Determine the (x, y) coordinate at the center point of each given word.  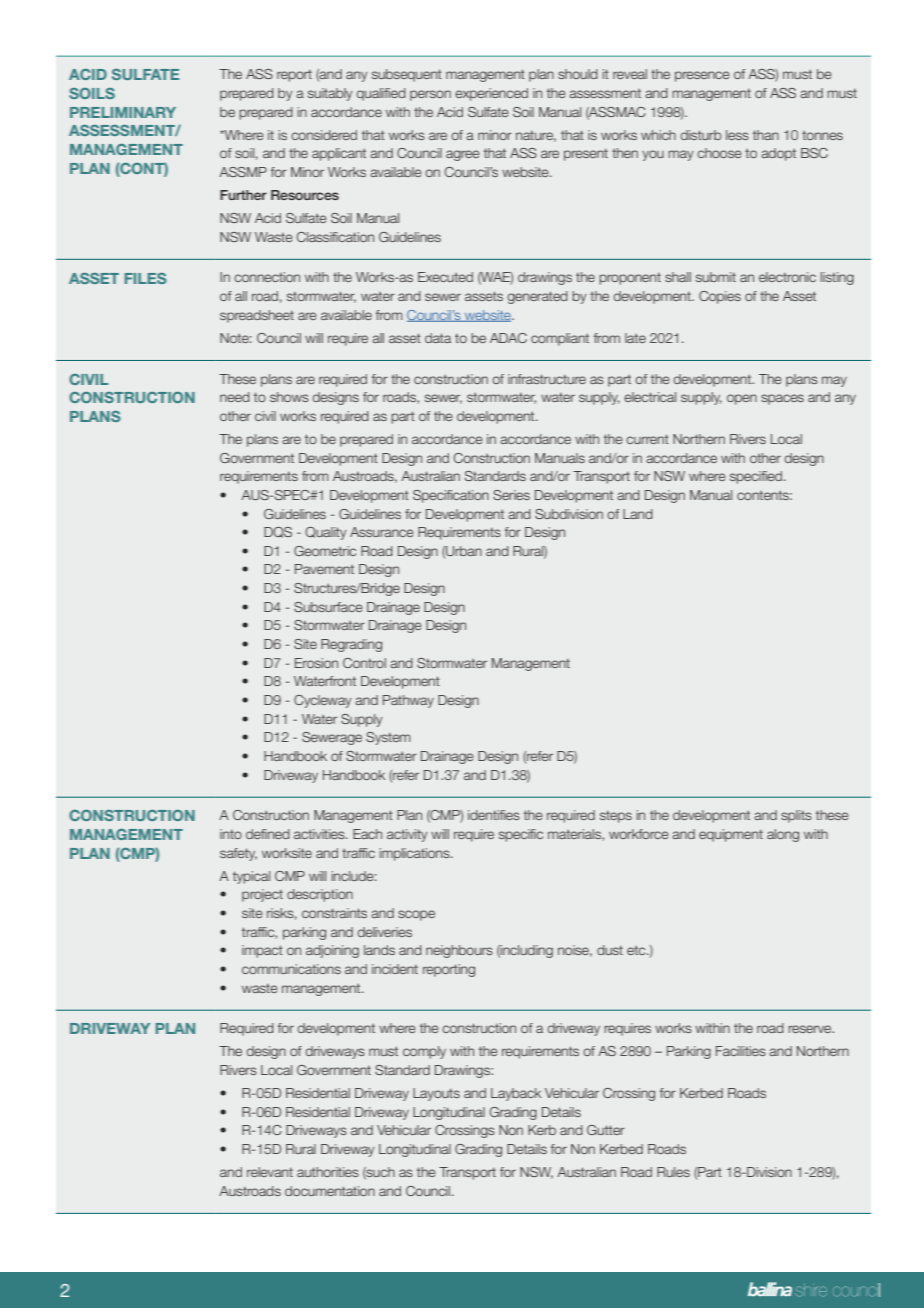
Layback (516, 1094)
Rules (673, 1172)
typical (251, 877)
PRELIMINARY (123, 112)
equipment (731, 835)
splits (796, 816)
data (438, 338)
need (235, 397)
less (737, 135)
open (742, 399)
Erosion (316, 663)
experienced (491, 94)
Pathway (408, 701)
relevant (270, 1172)
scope (416, 915)
